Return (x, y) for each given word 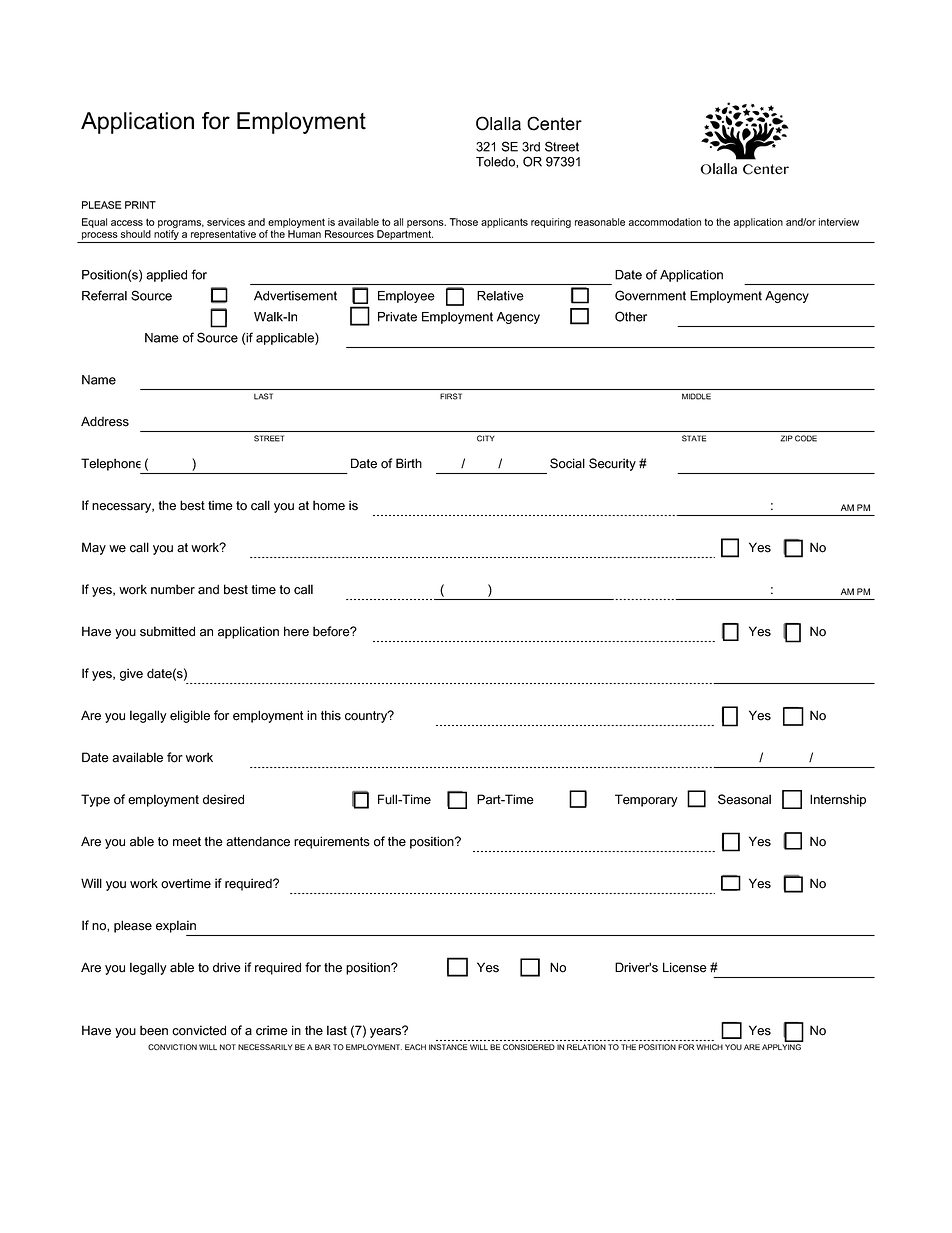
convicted (199, 1030)
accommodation (665, 222)
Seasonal (744, 799)
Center (554, 123)
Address (105, 421)
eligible (190, 716)
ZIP (787, 438)
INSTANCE (448, 1047)
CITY (485, 438)
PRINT (140, 205)
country (367, 716)
